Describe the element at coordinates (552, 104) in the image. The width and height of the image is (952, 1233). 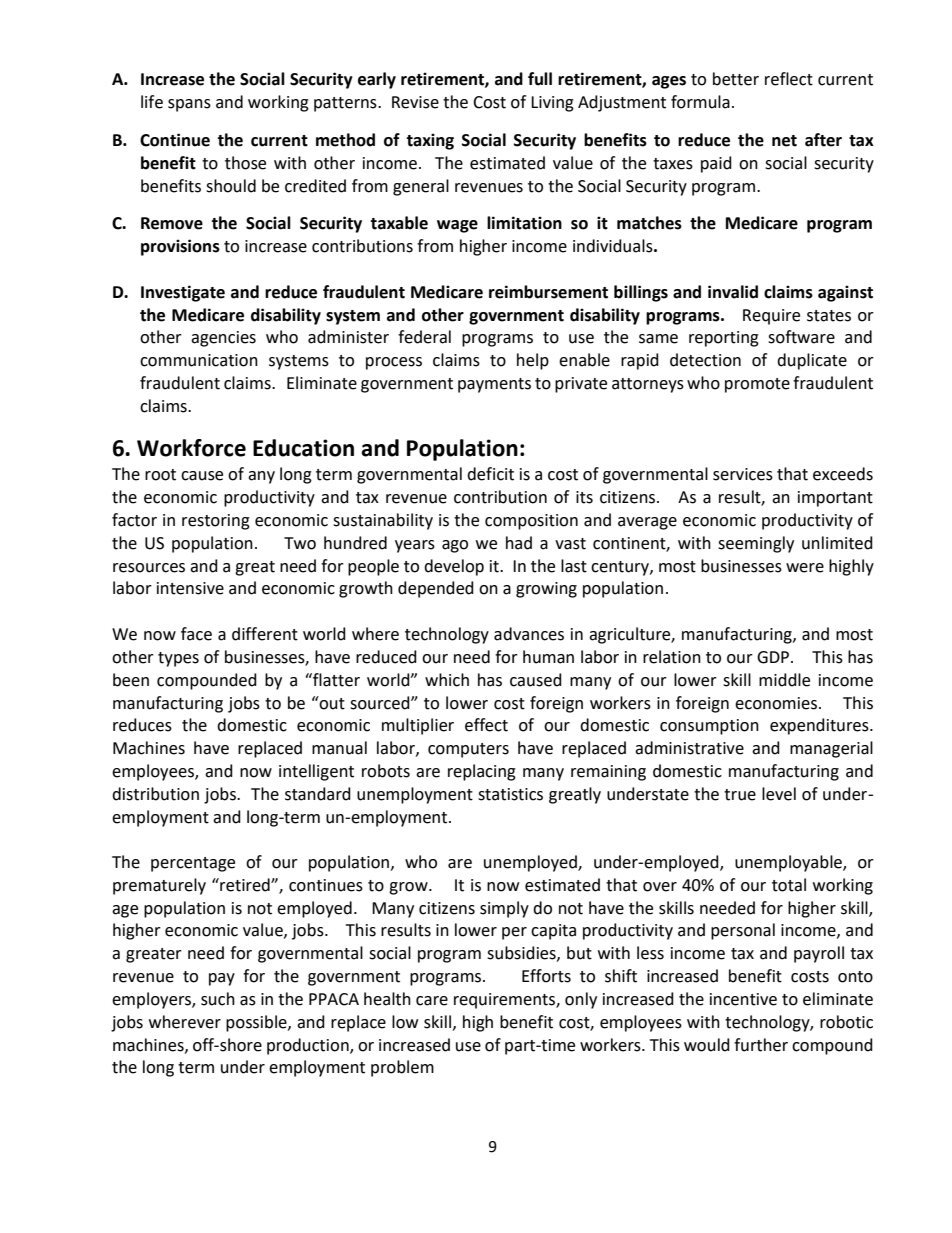
I see `Living` at that location.
